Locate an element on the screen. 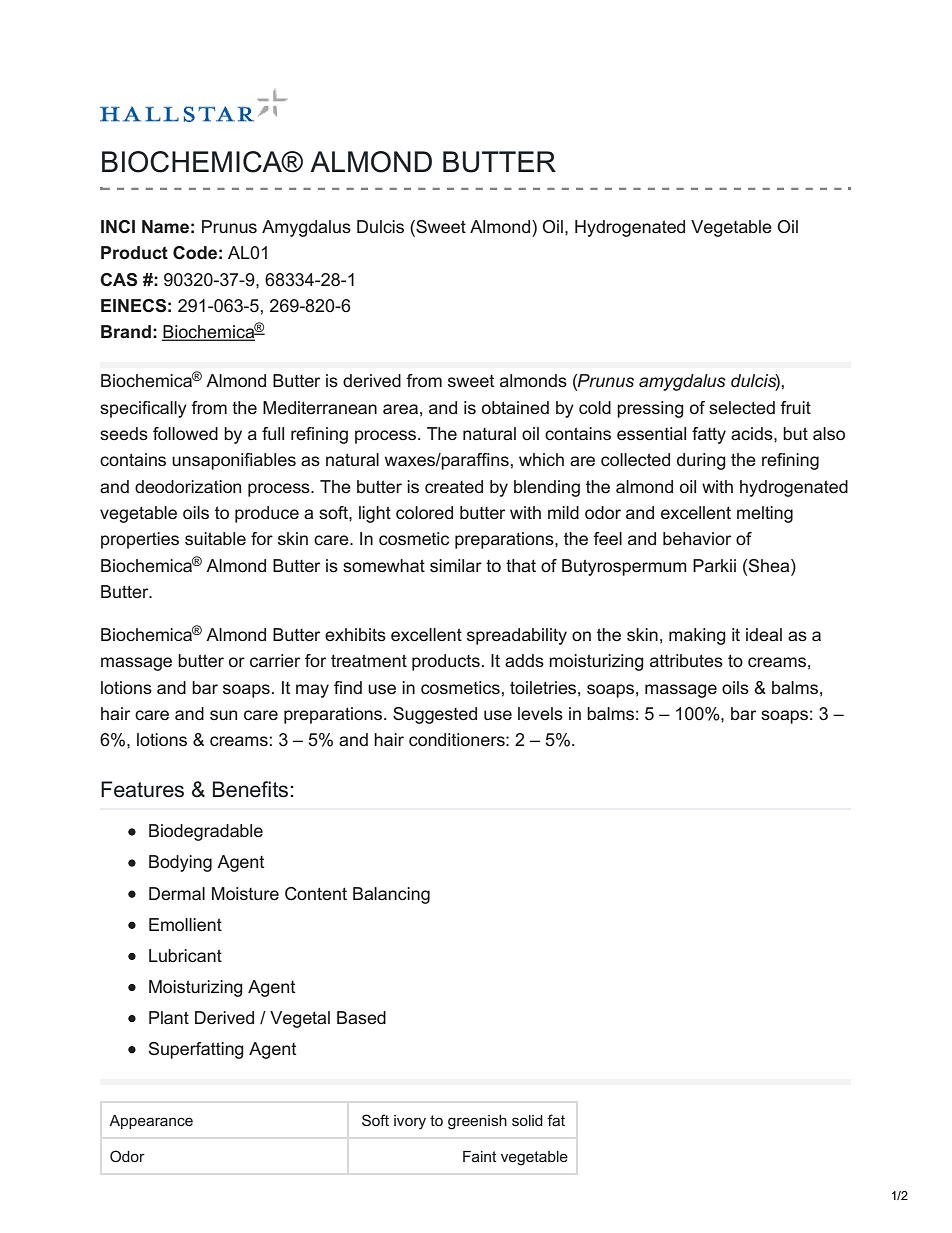 This screenshot has height=1233, width=952. obtained is located at coordinates (515, 407).
